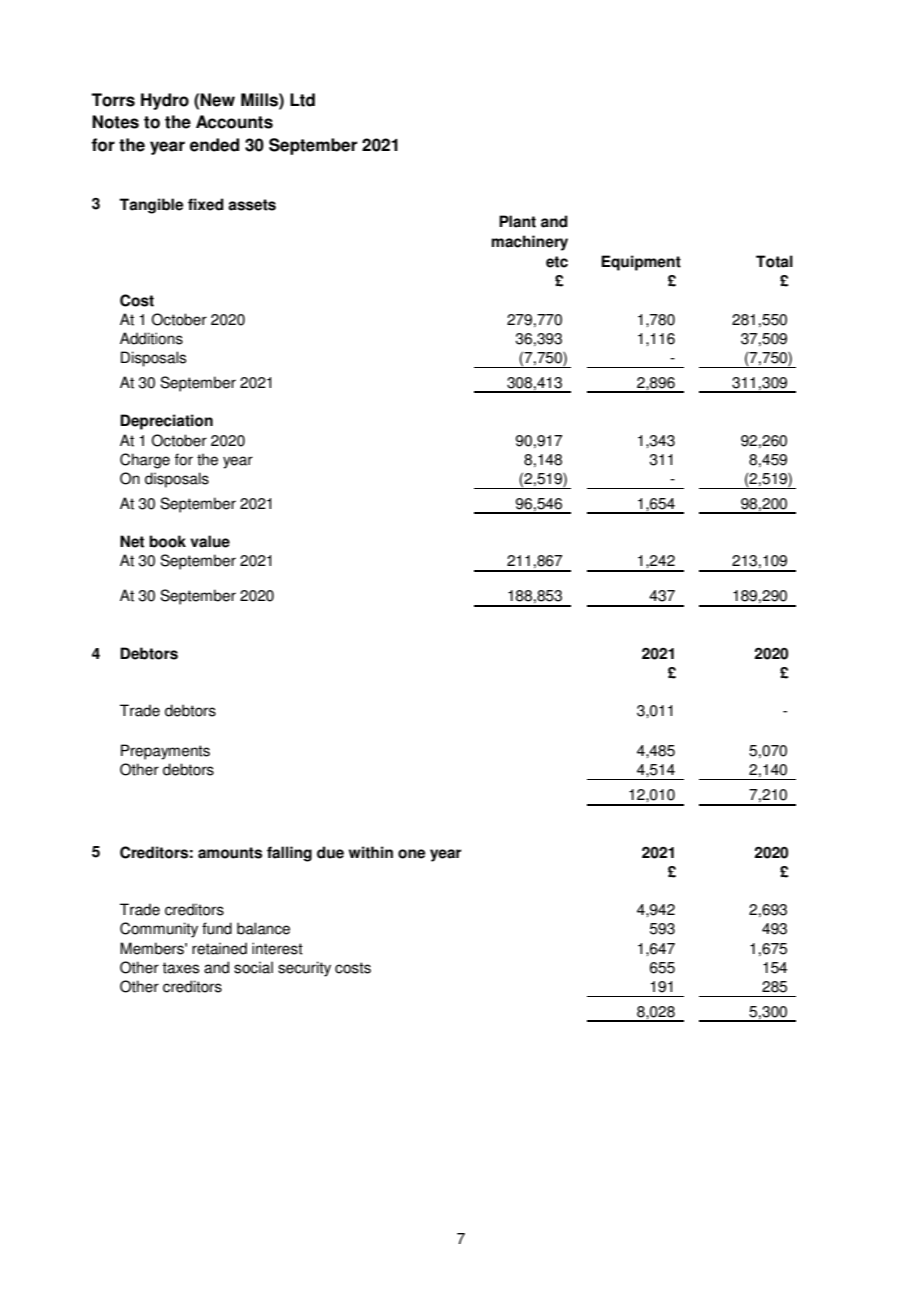 This screenshot has height=1308, width=924. Describe the element at coordinates (210, 541) in the screenshot. I see `value` at that location.
